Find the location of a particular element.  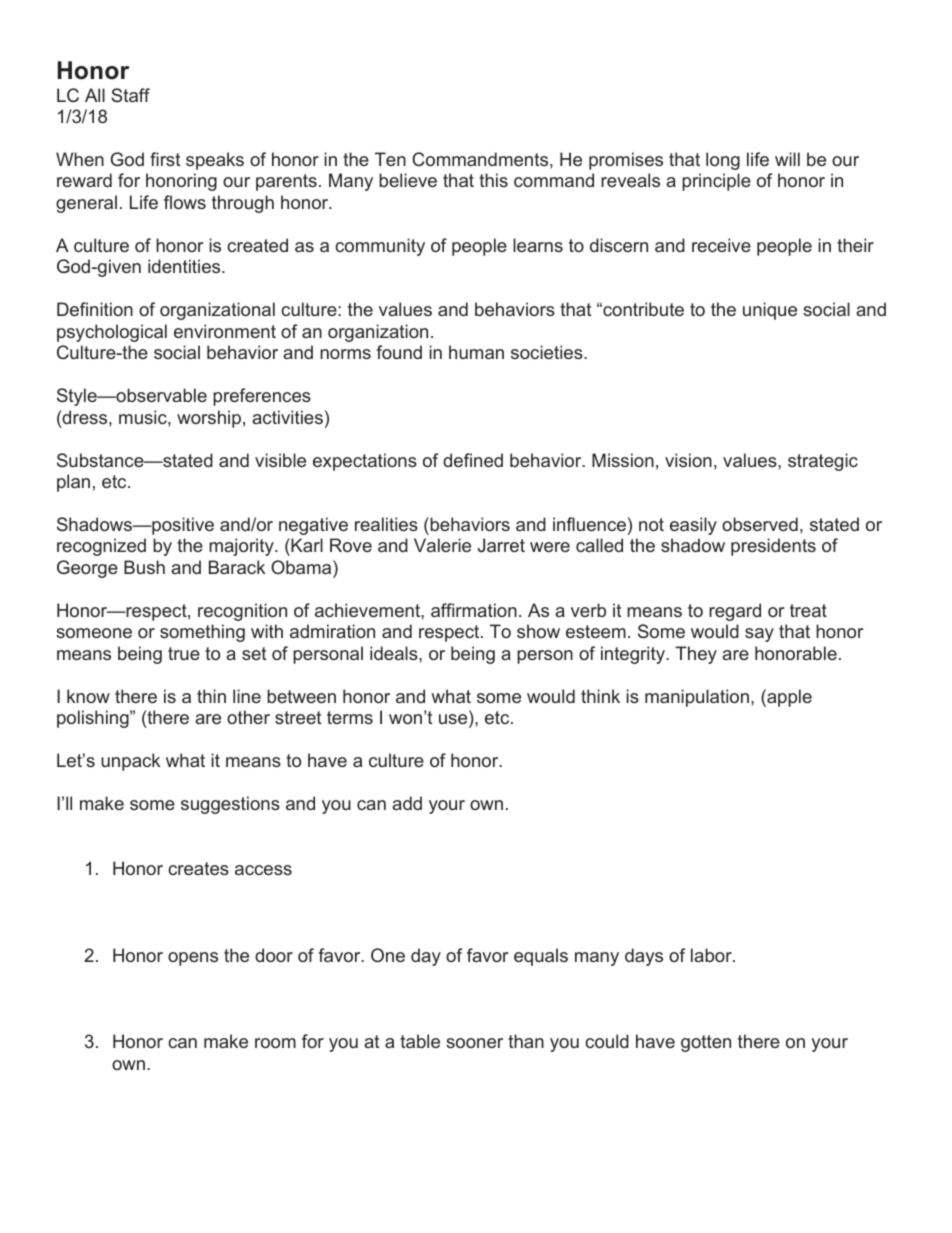

Valerie is located at coordinates (442, 545).
